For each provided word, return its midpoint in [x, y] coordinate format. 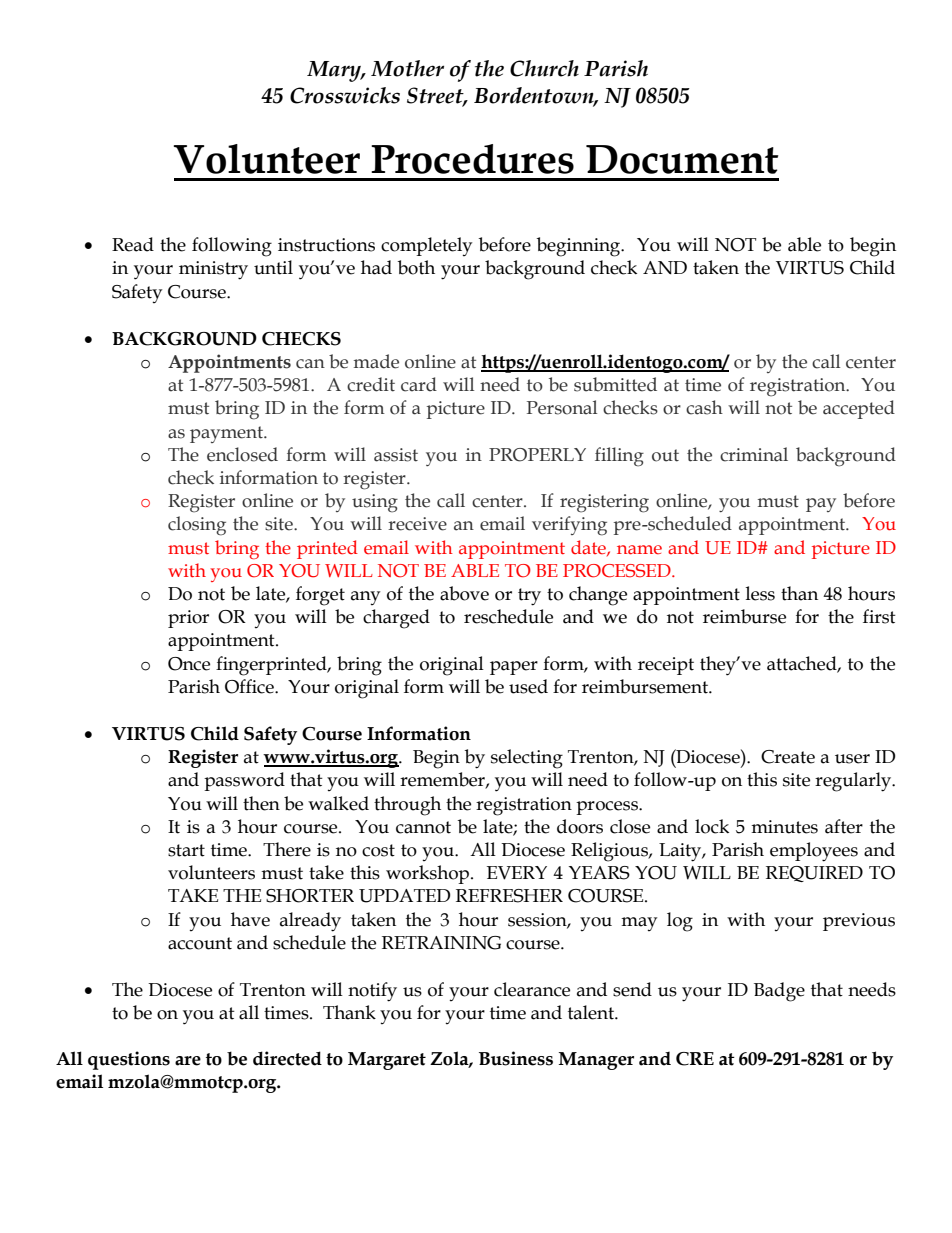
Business [516, 1058]
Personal [562, 407]
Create [788, 757]
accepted [859, 409]
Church [544, 68]
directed [287, 1058]
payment [227, 434]
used [528, 686]
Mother [407, 68]
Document [682, 159]
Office [250, 686]
